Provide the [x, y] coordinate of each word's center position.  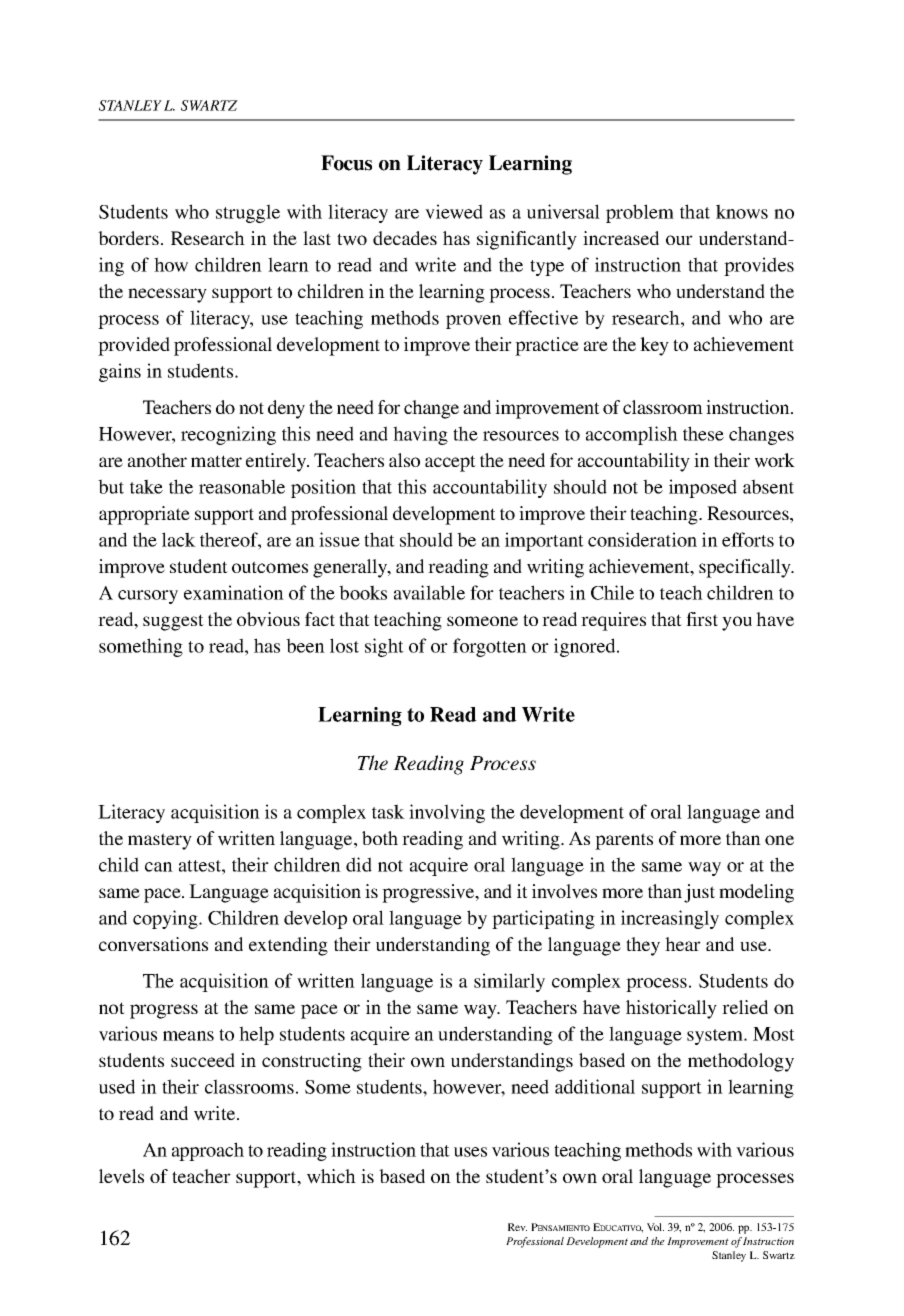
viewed [454, 211]
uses [470, 1152]
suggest [173, 622]
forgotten [490, 647]
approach [208, 1151]
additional [595, 1086]
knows [742, 211]
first [702, 619]
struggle [248, 213]
